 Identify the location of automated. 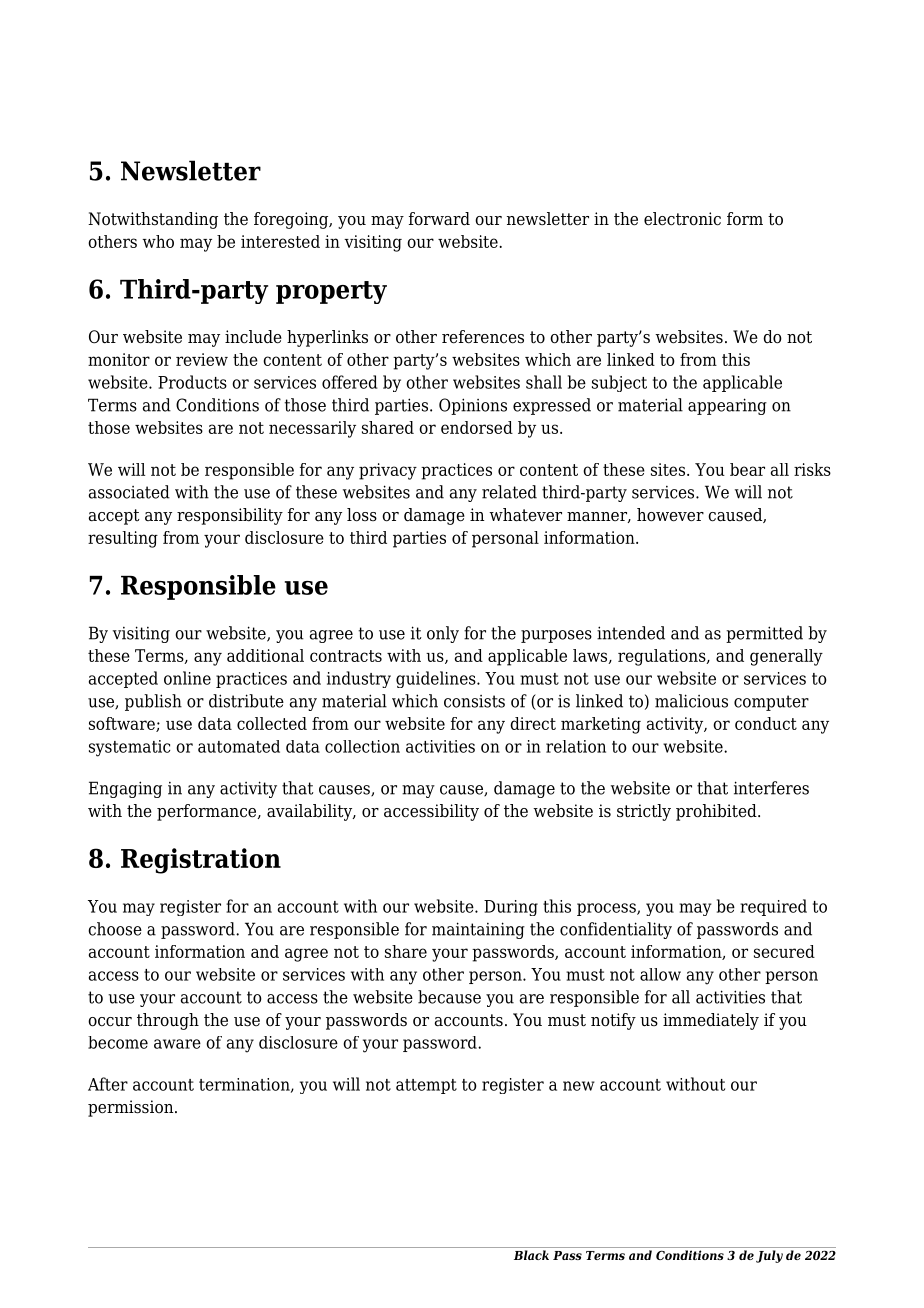
(239, 746).
